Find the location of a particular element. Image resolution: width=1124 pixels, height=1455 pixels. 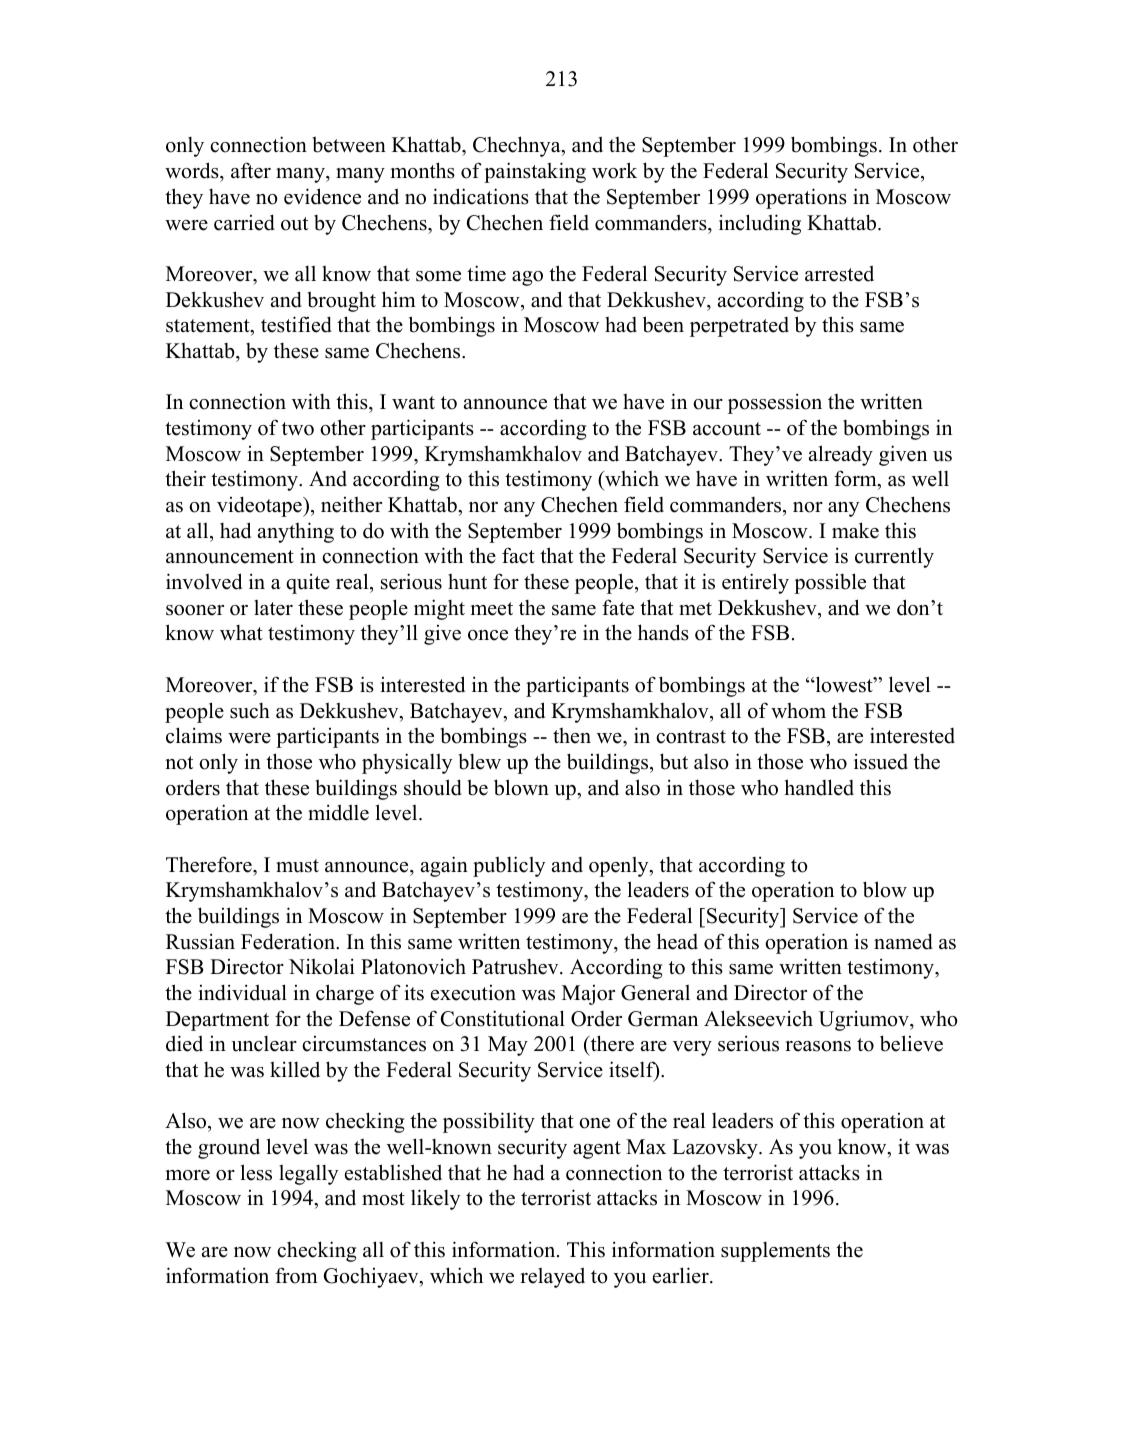

reasons is located at coordinates (818, 1046).
